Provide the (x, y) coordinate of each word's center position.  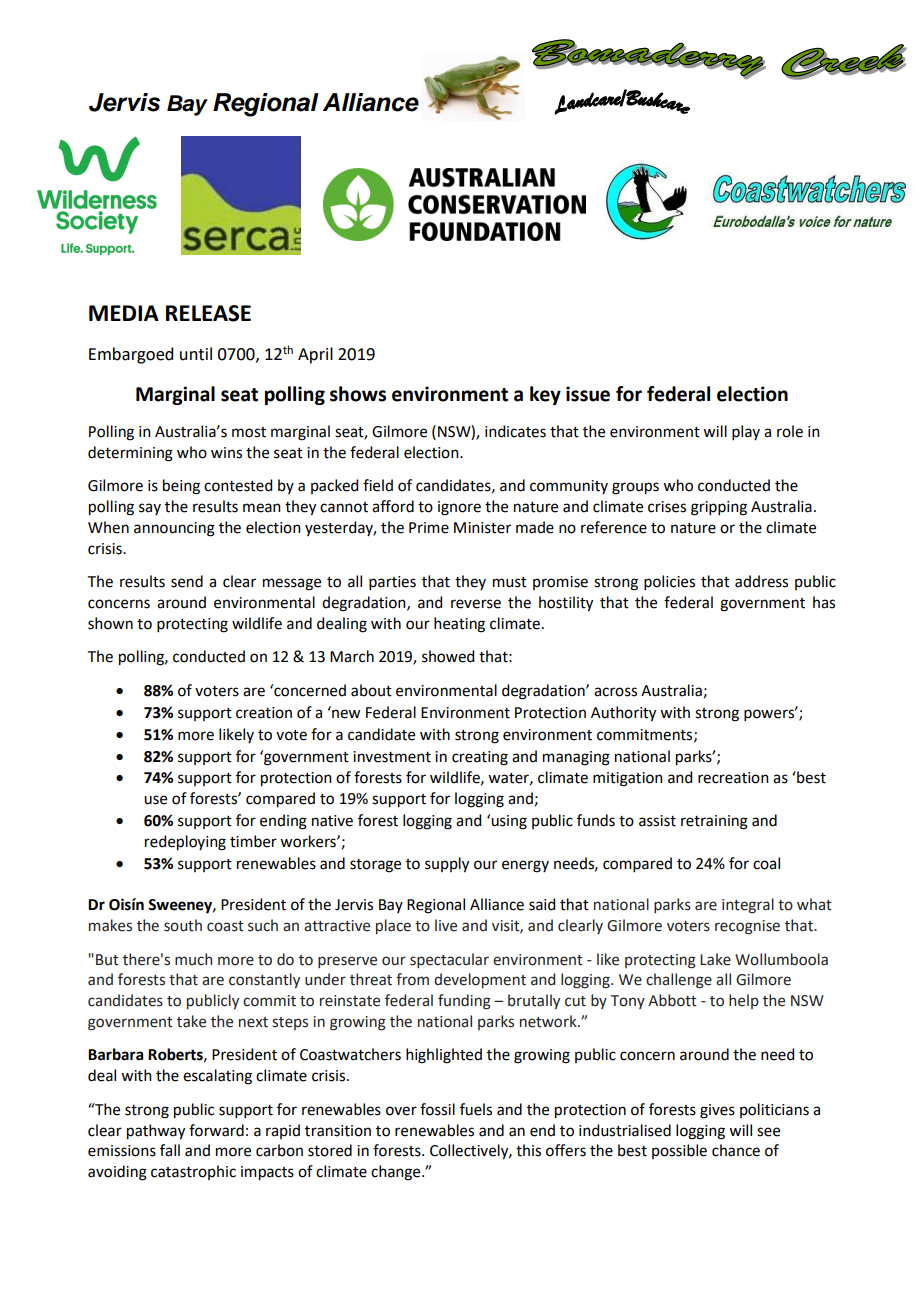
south (183, 925)
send (187, 581)
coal (766, 863)
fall (170, 1150)
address (761, 581)
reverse (476, 604)
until (196, 354)
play (746, 432)
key (545, 395)
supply (447, 865)
